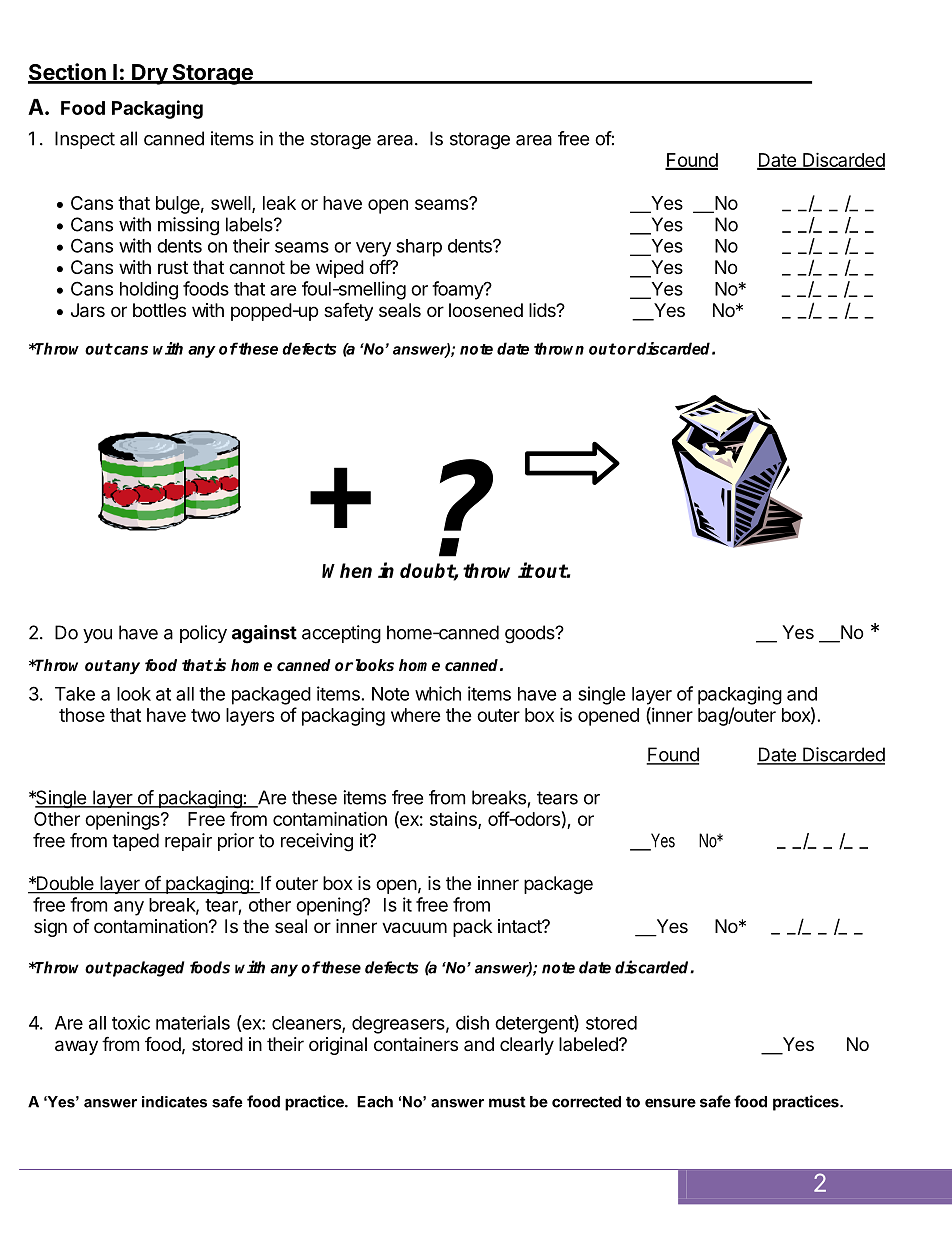  What do you see at coordinates (76, 1047) in the document?
I see `away` at bounding box center [76, 1047].
